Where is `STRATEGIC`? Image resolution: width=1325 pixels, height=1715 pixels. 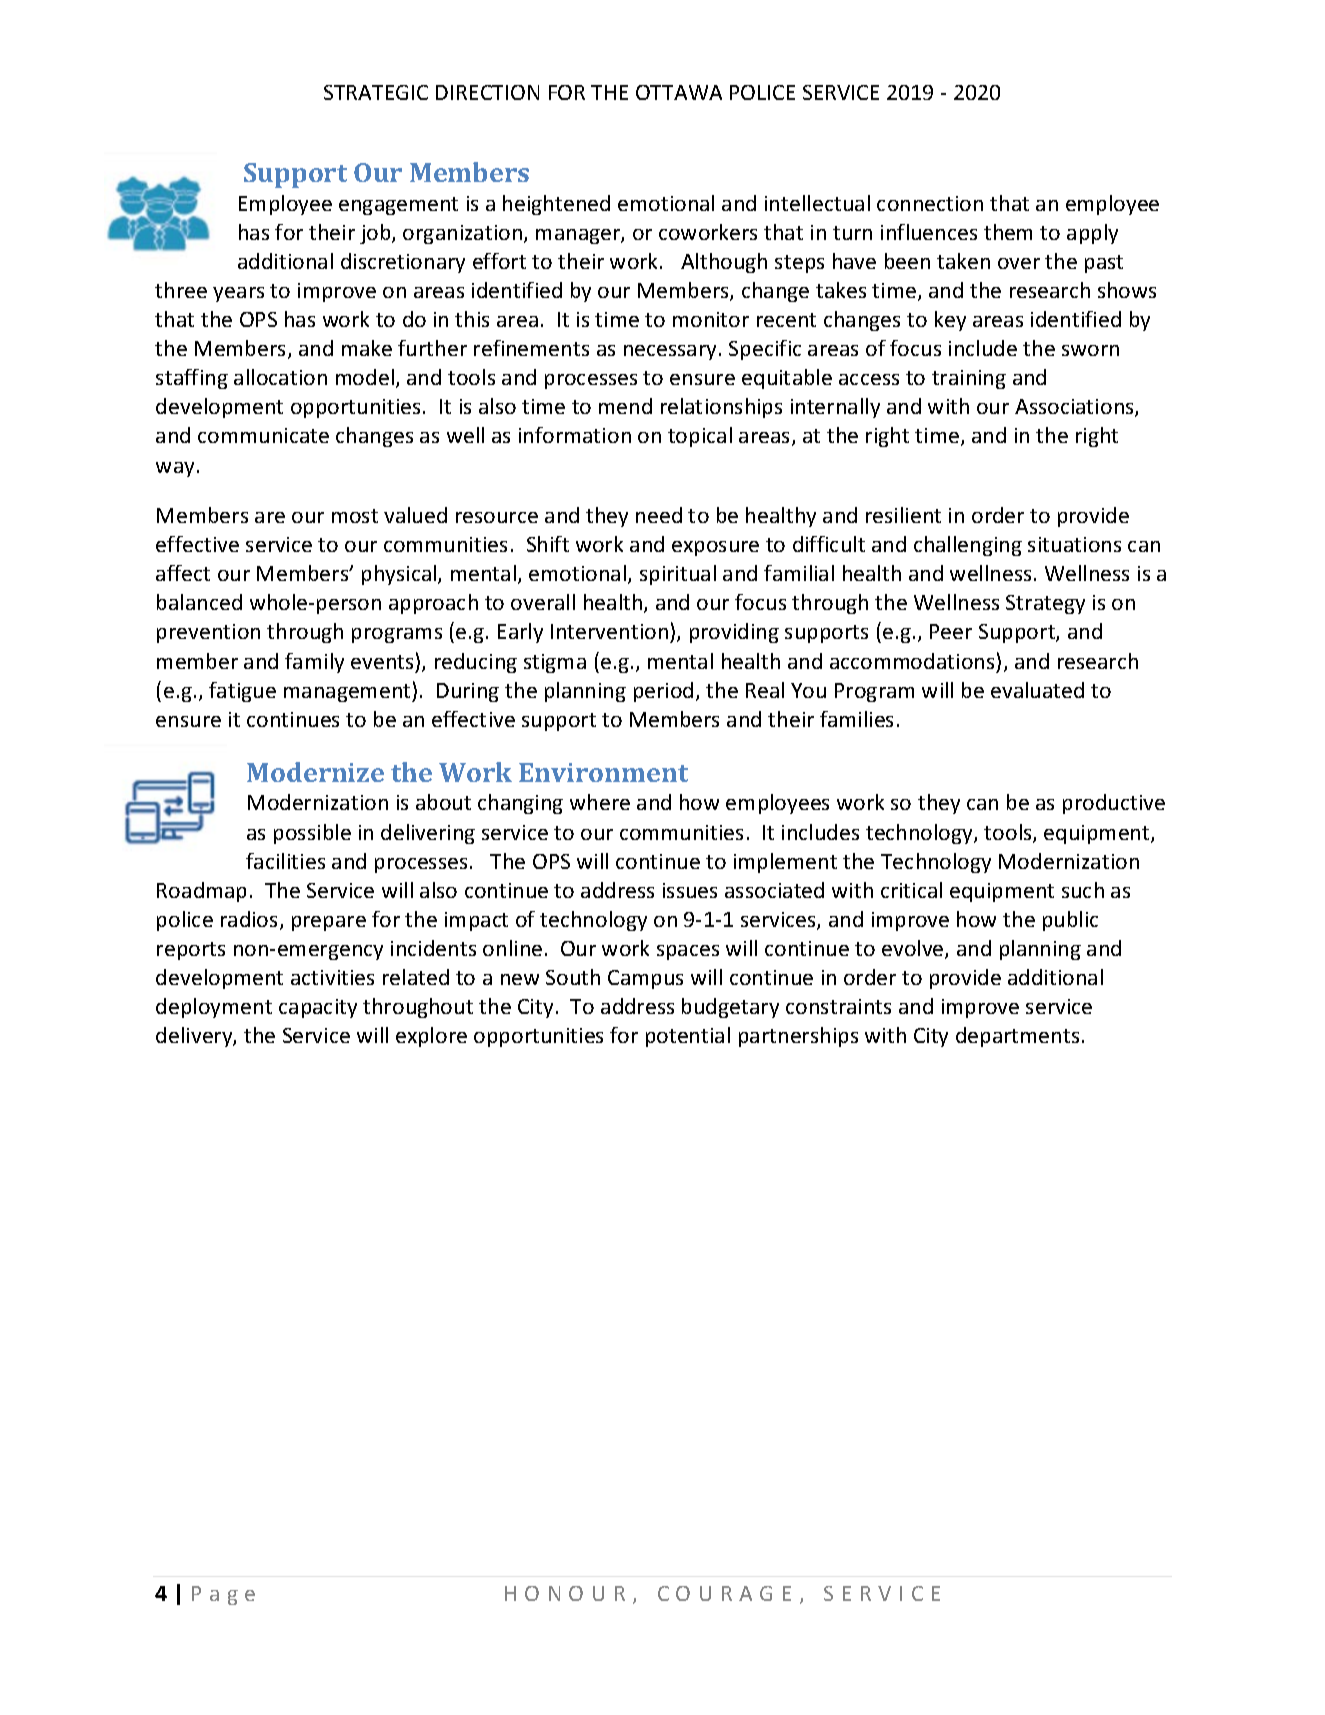 STRATEGIC is located at coordinates (376, 92).
